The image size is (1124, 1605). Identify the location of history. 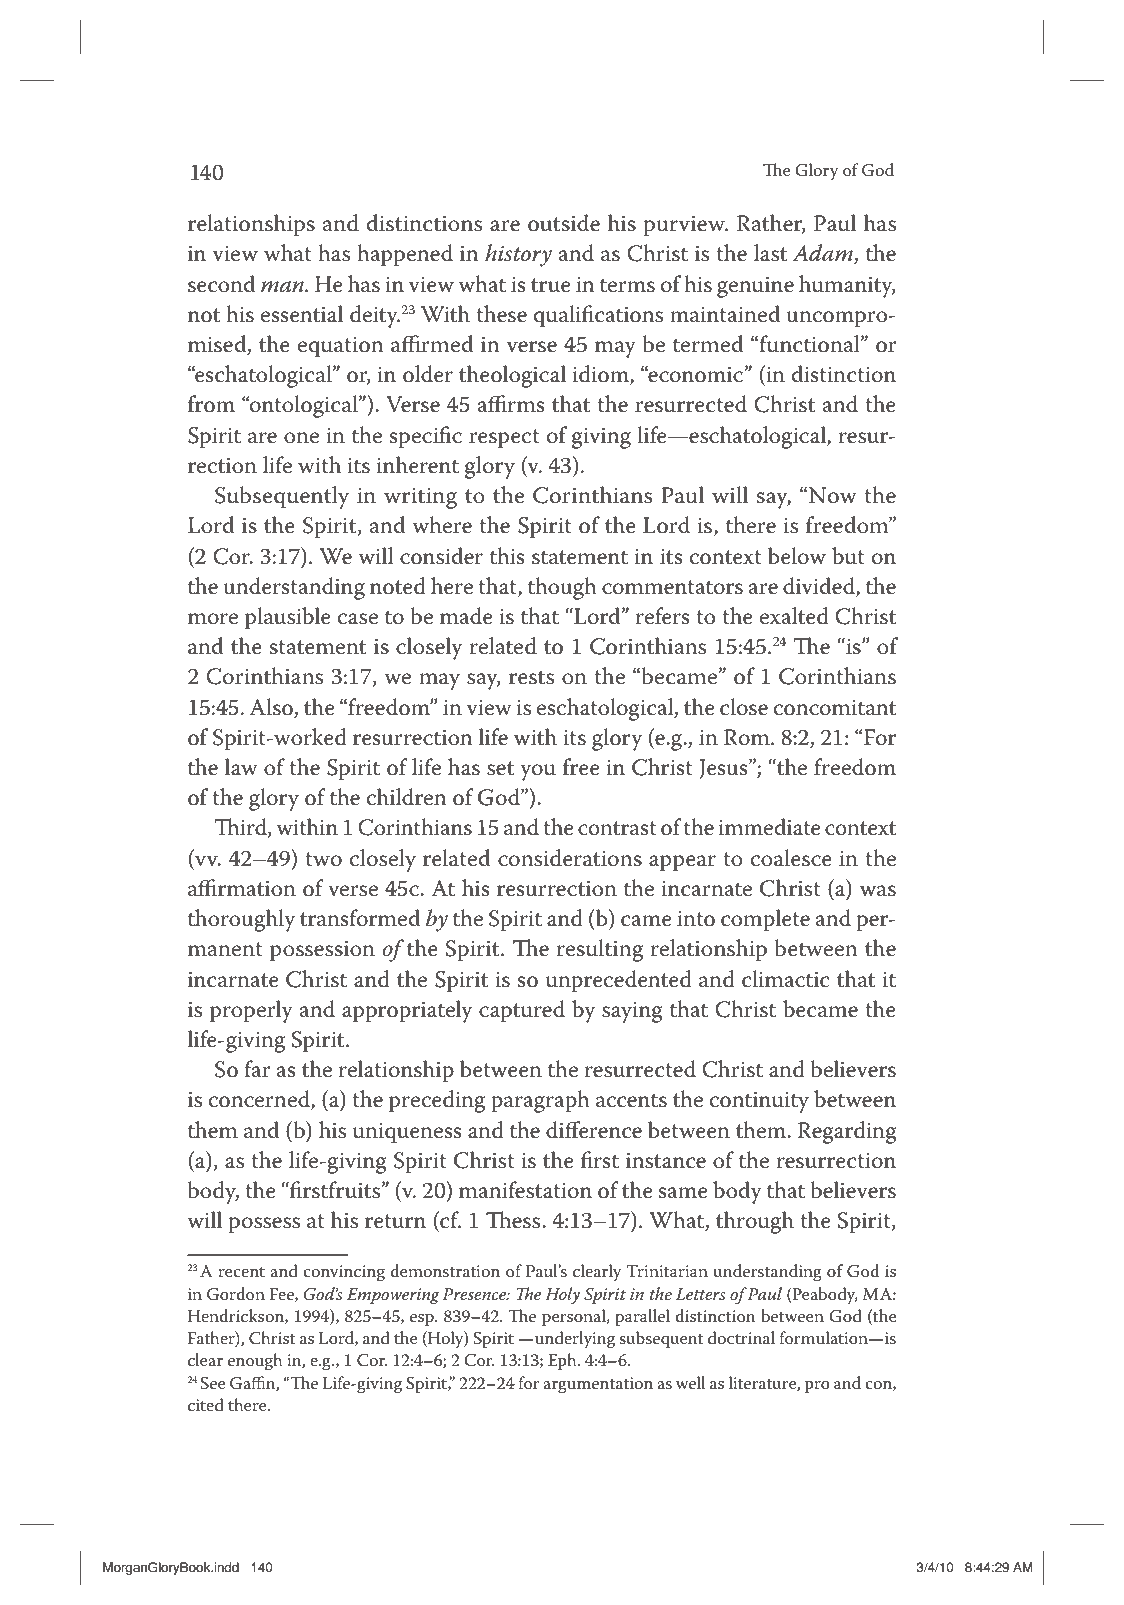
(518, 255).
